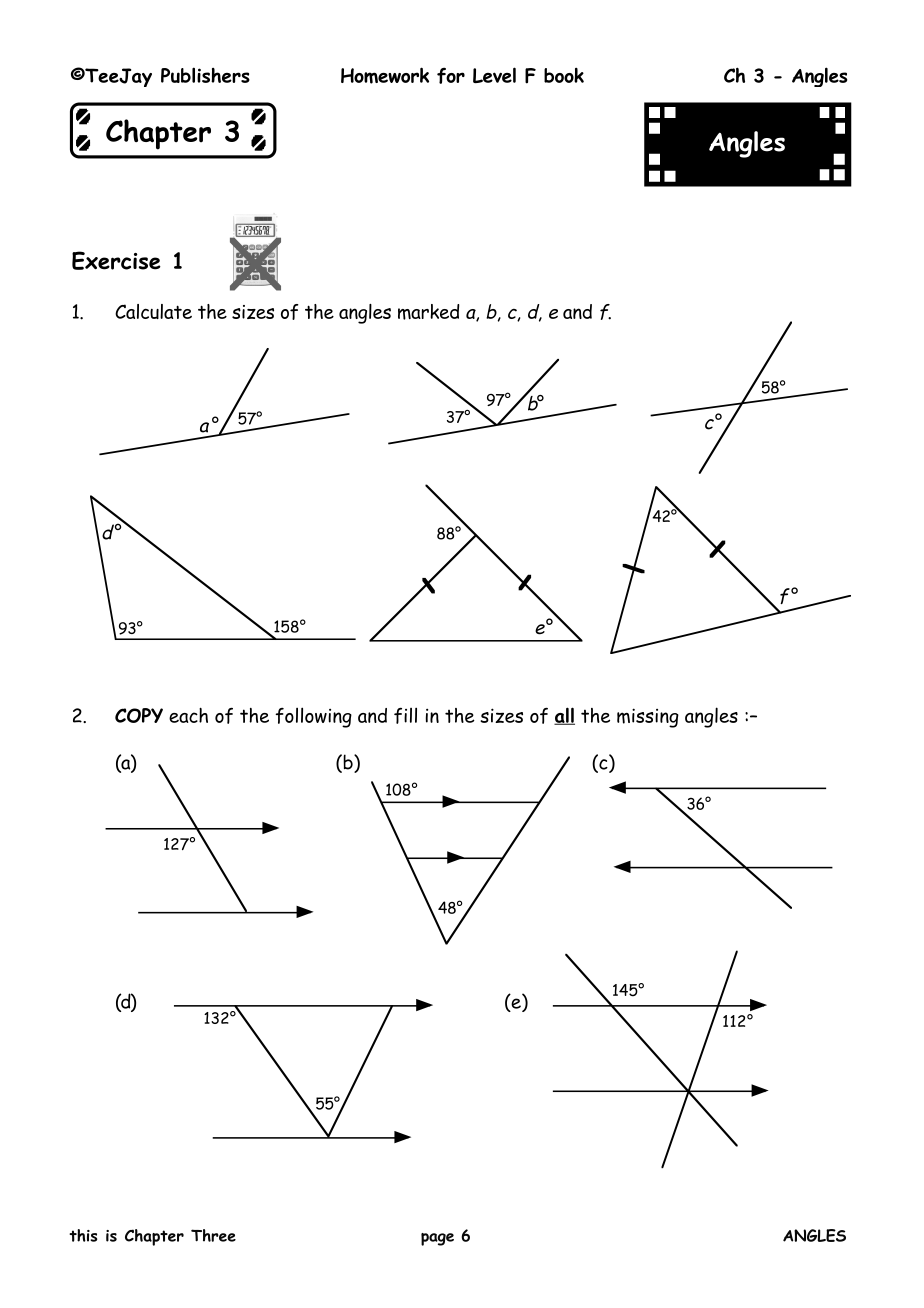  I want to click on fill, so click(405, 715).
